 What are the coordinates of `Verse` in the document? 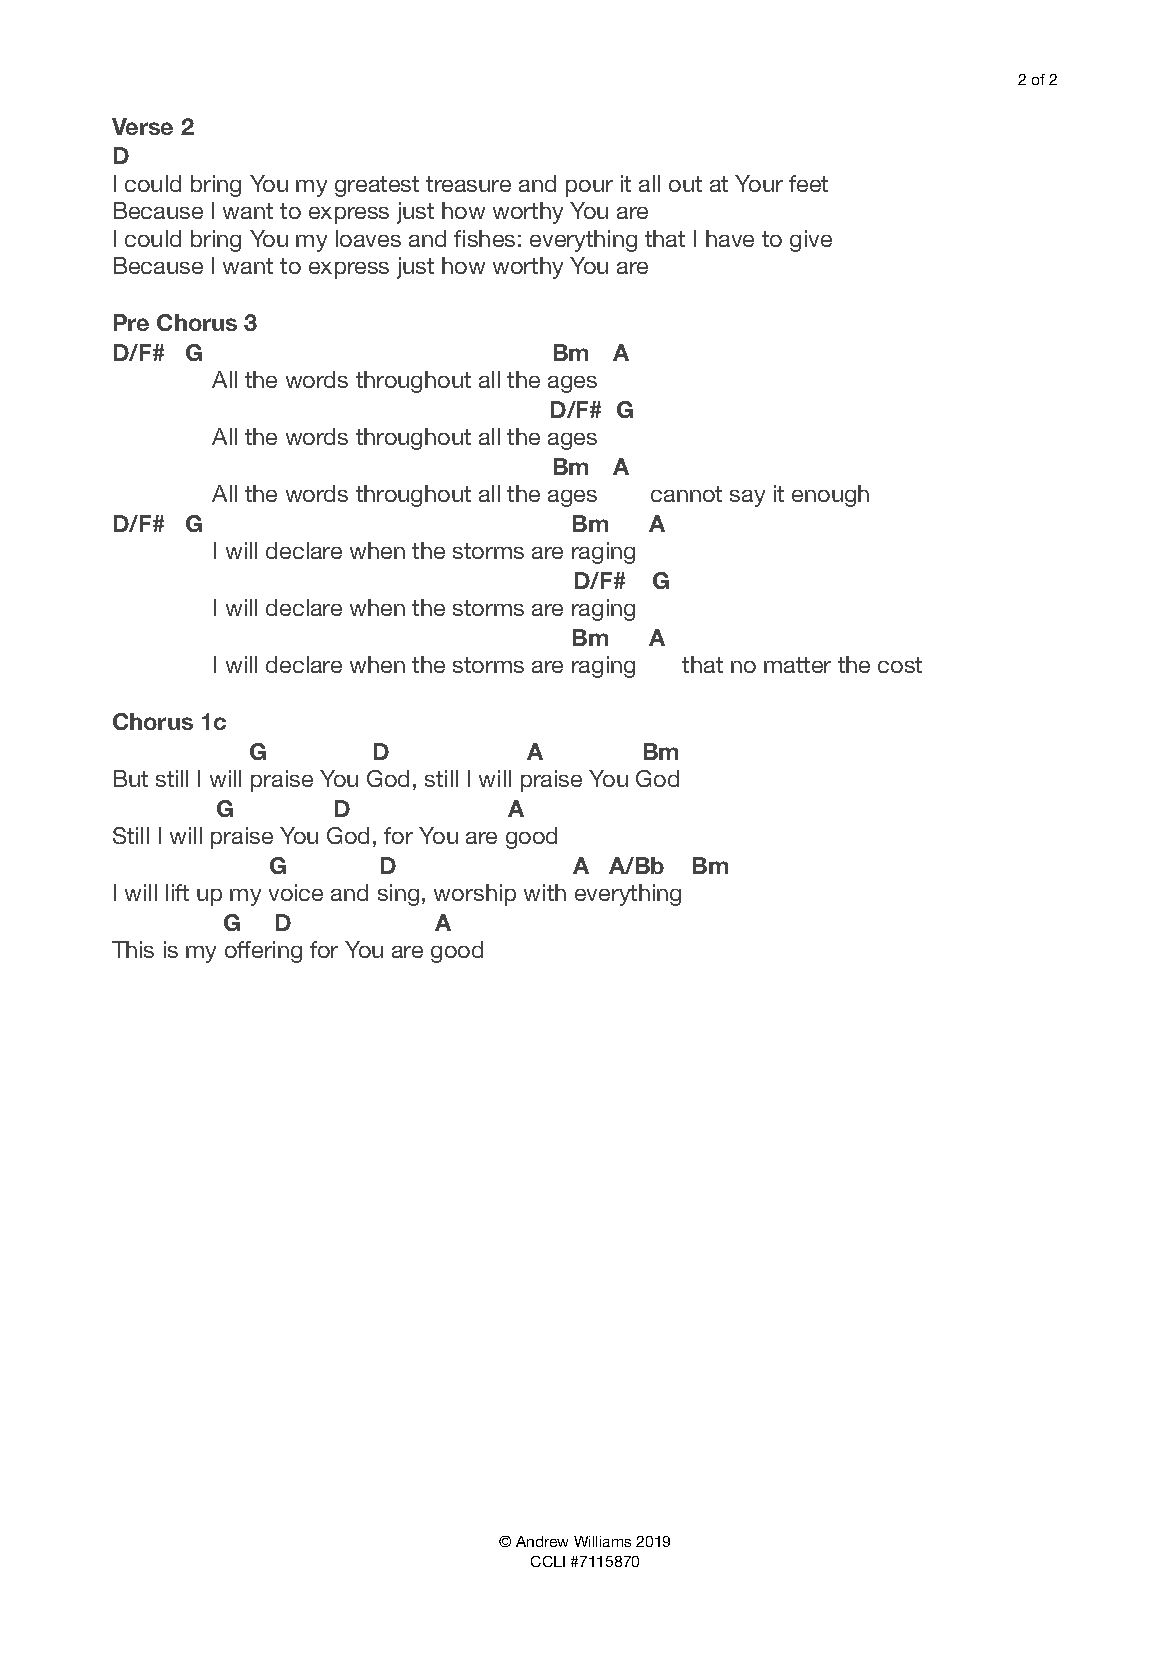 It's located at (142, 126).
